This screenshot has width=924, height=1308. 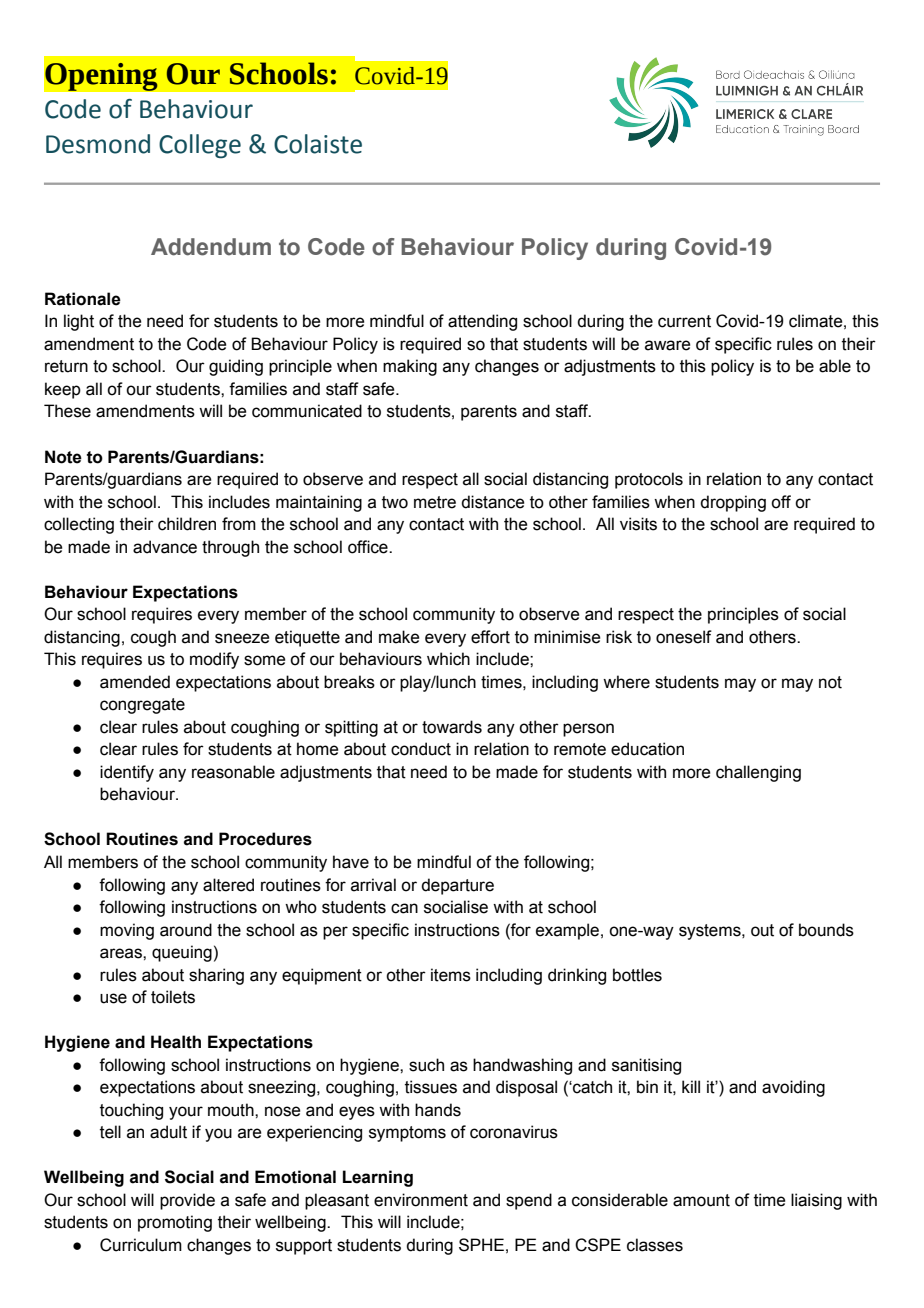 I want to click on These, so click(x=67, y=411).
